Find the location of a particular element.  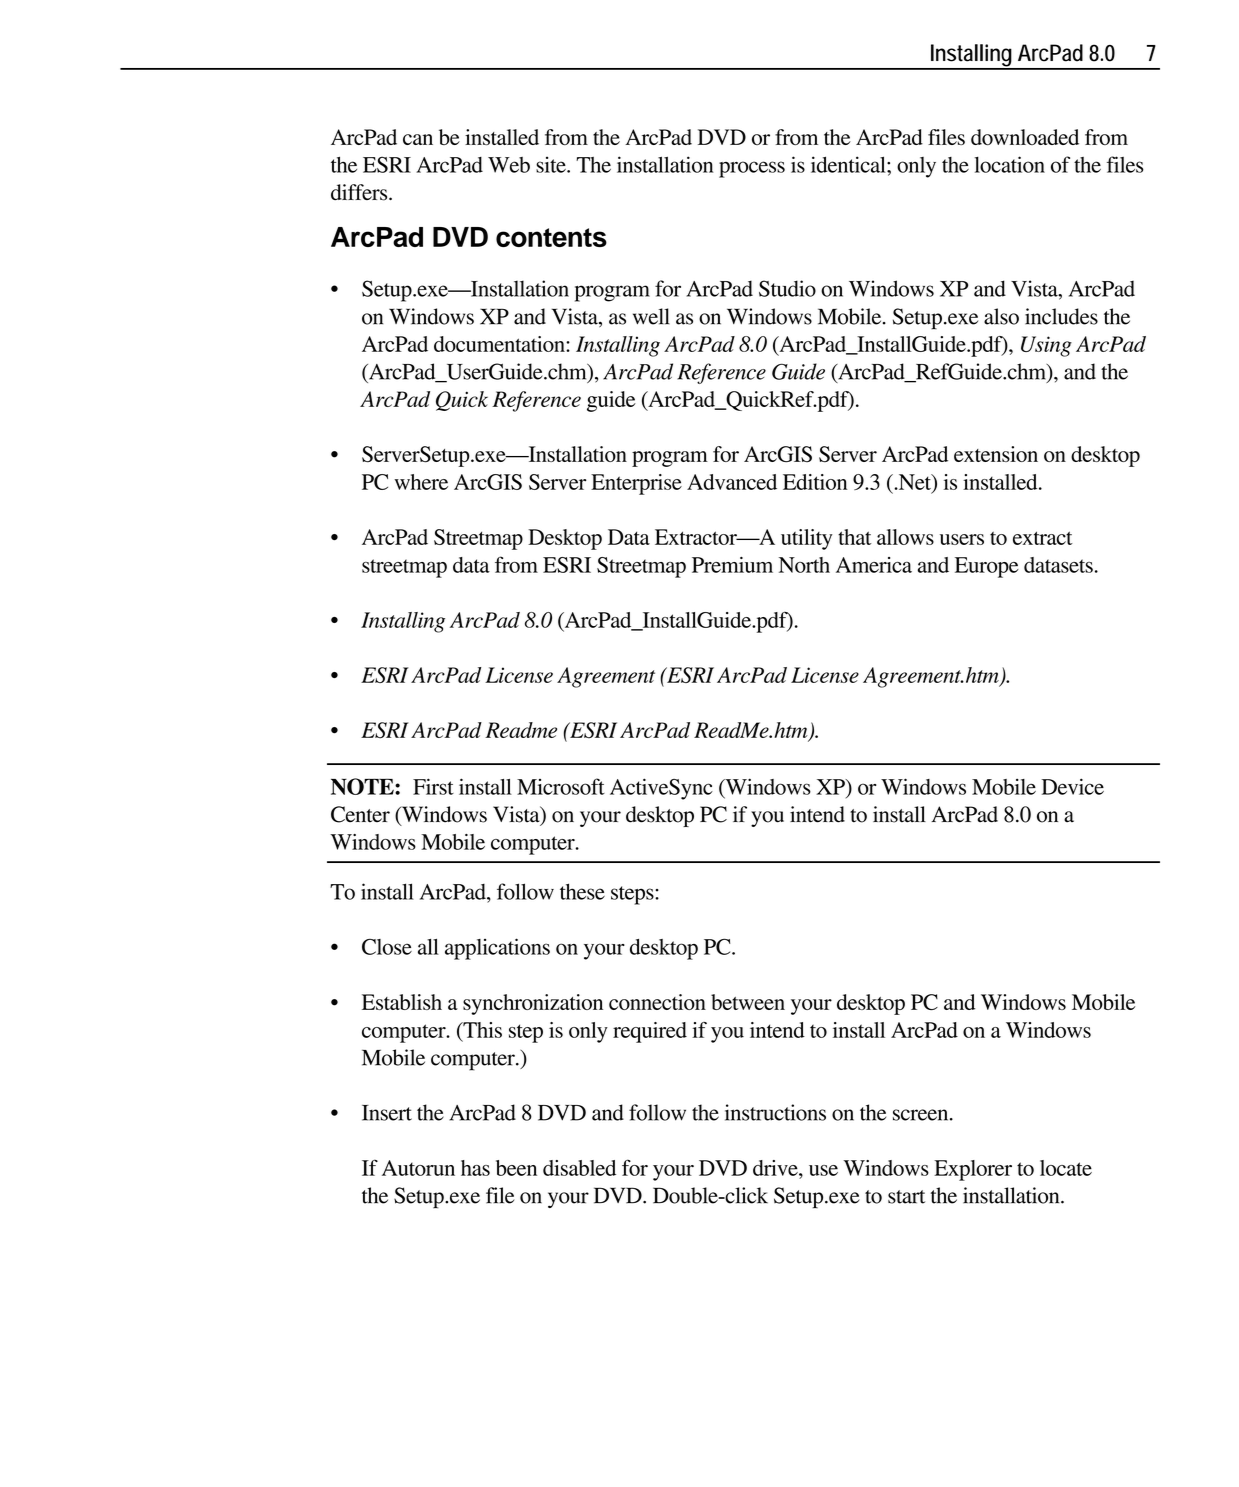

Microsoft is located at coordinates (561, 786).
